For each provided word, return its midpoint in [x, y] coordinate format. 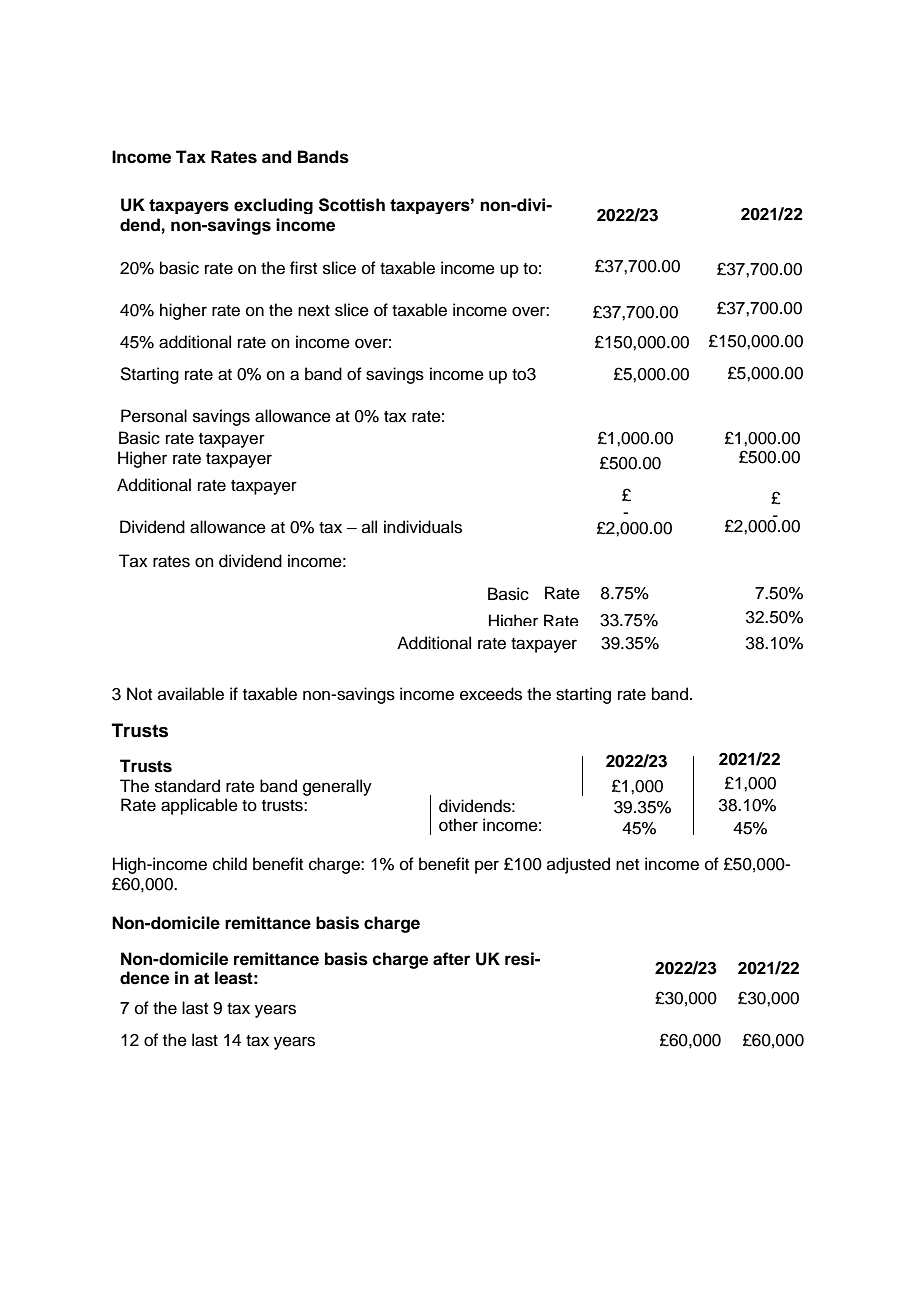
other [458, 825]
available [191, 694]
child [230, 864]
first [303, 268]
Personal [154, 416]
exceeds [491, 694]
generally [337, 787]
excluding [273, 206]
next [314, 311]
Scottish [352, 205]
